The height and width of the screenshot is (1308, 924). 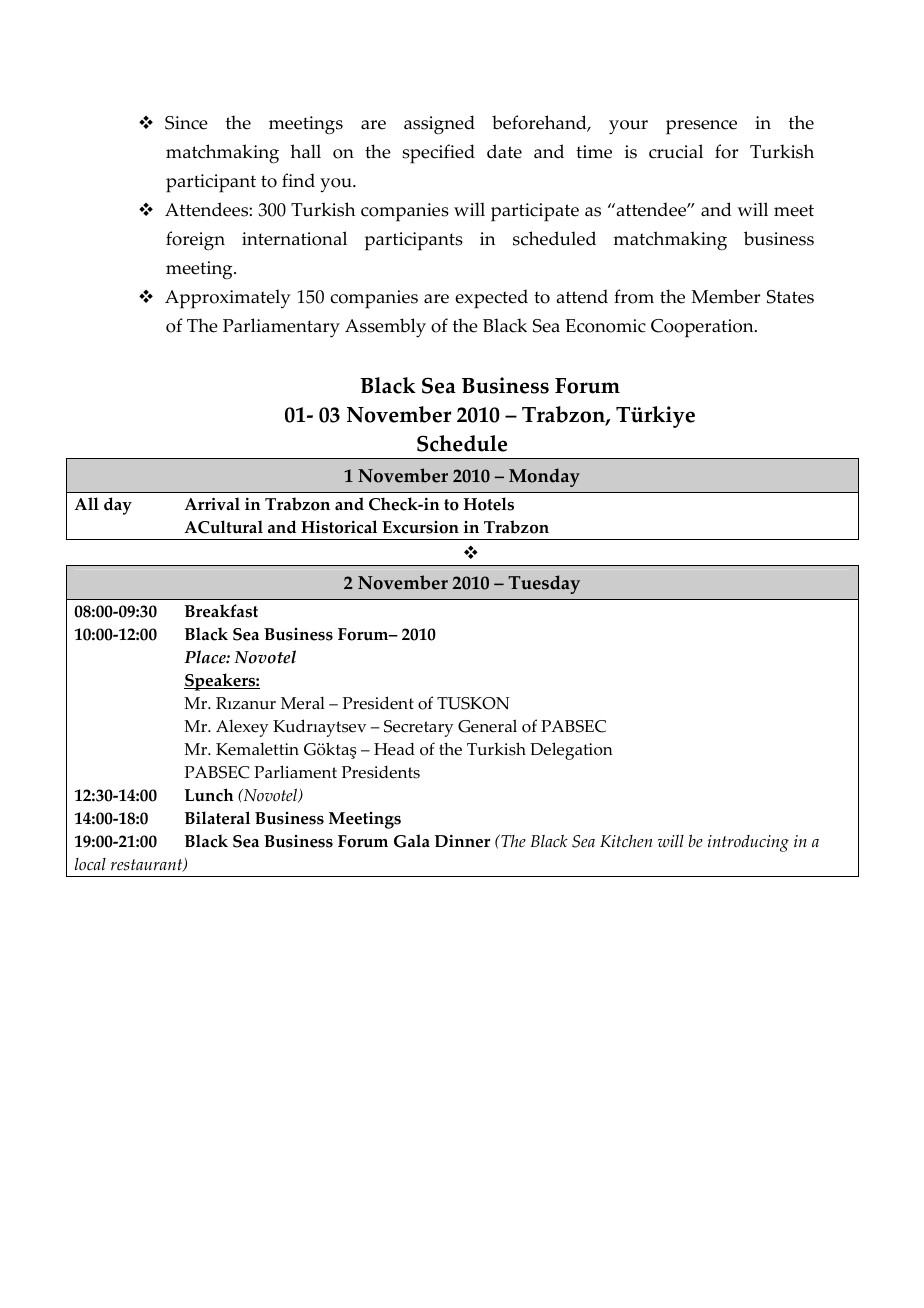 What do you see at coordinates (148, 865) in the screenshot?
I see `restaurant` at bounding box center [148, 865].
